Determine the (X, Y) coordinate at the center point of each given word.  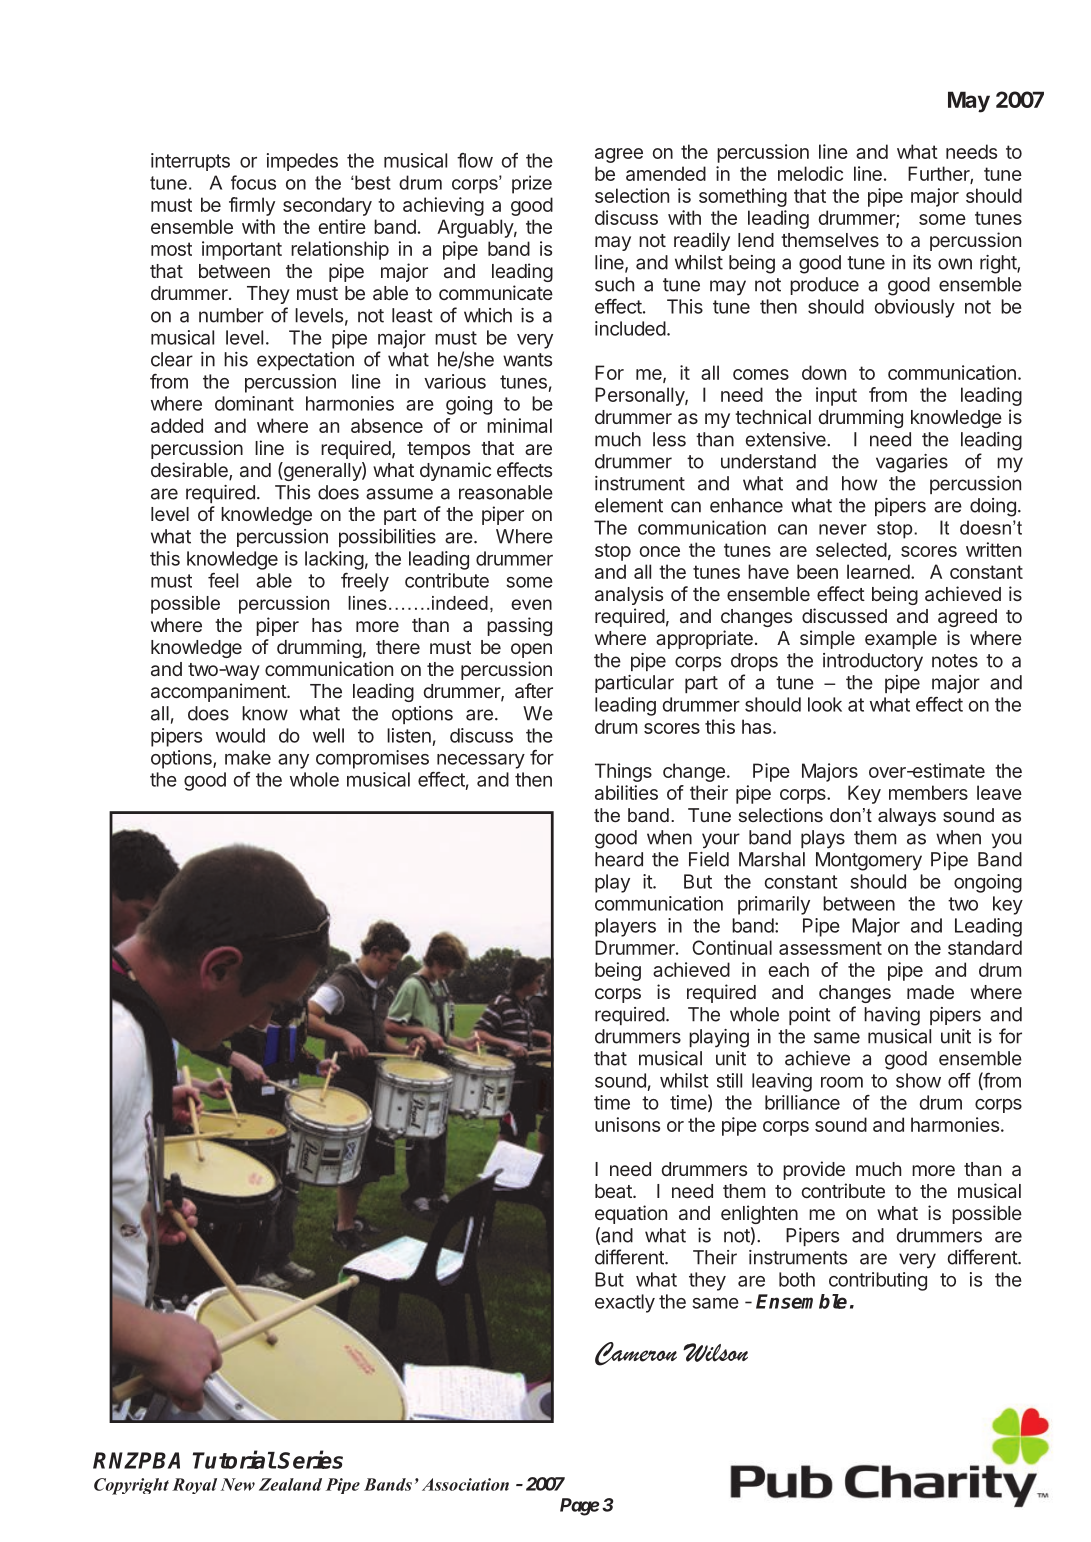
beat (614, 1191)
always (907, 817)
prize (532, 184)
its (922, 262)
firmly (252, 206)
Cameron (636, 1354)
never (843, 529)
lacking (334, 560)
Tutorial (234, 1459)
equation (631, 1214)
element (629, 505)
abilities (626, 792)
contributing (878, 1281)
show (918, 1080)
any (293, 761)
